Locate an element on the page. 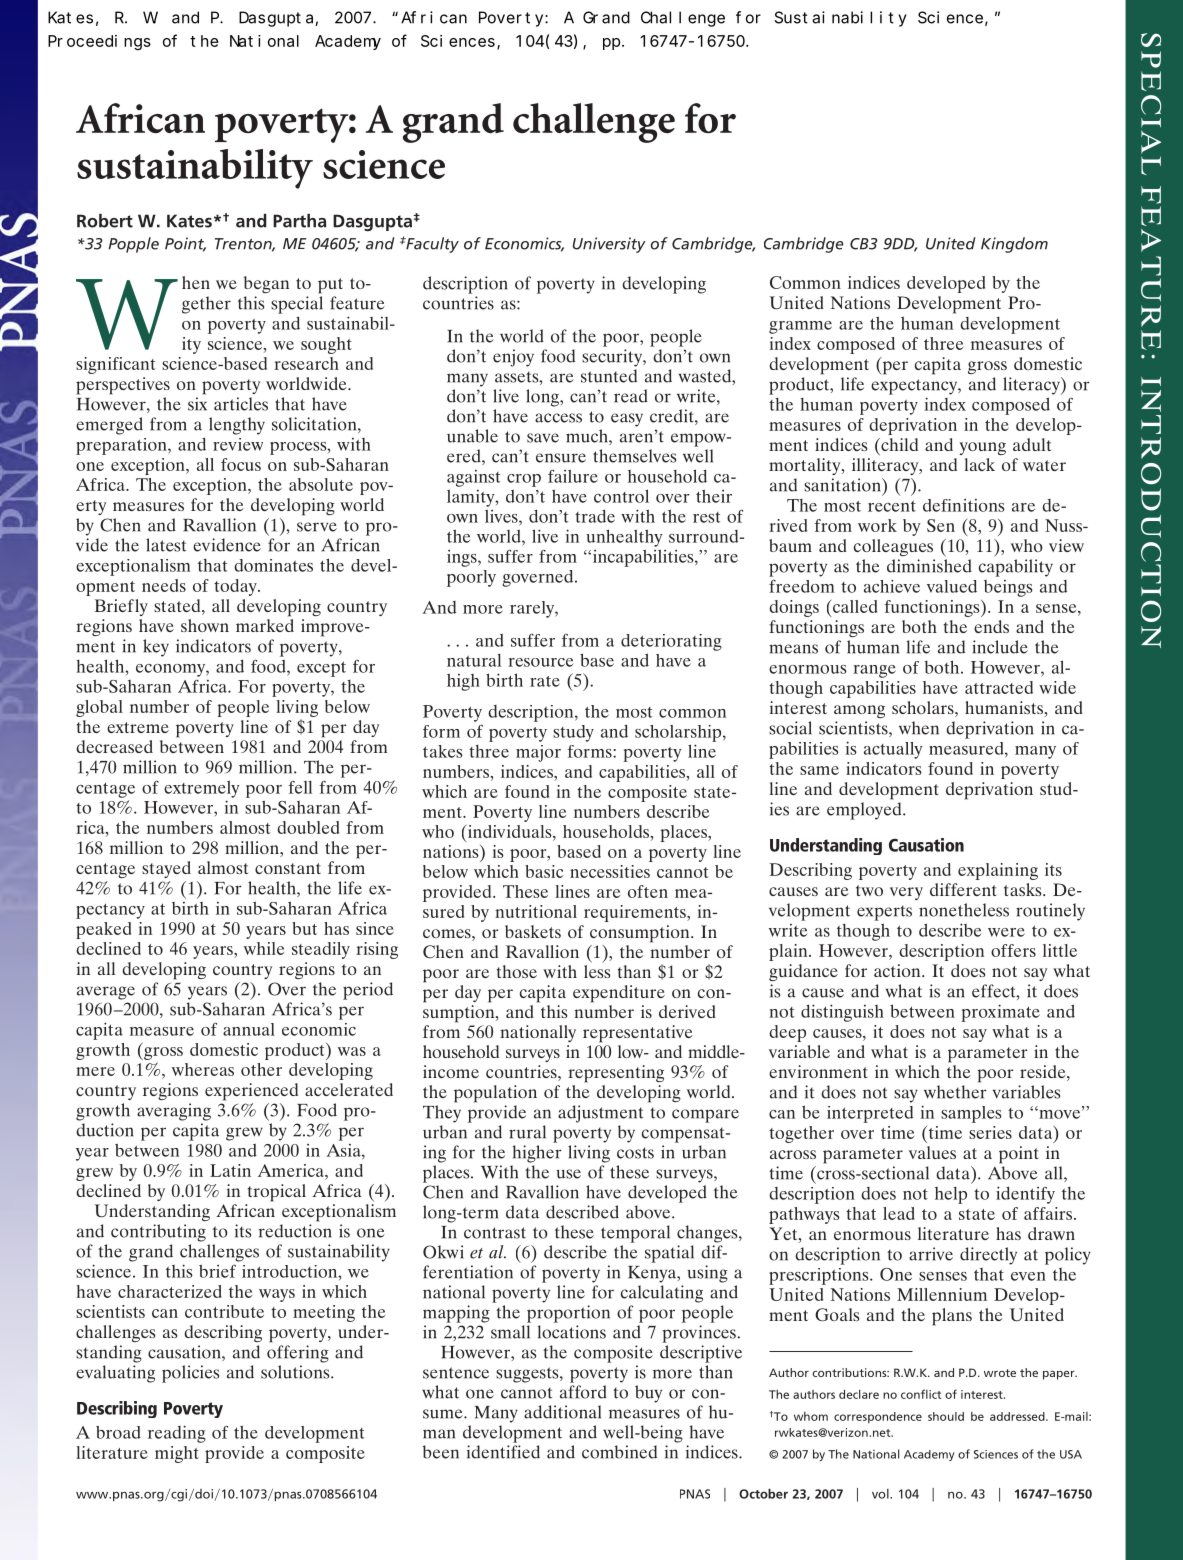  trade is located at coordinates (595, 516).
